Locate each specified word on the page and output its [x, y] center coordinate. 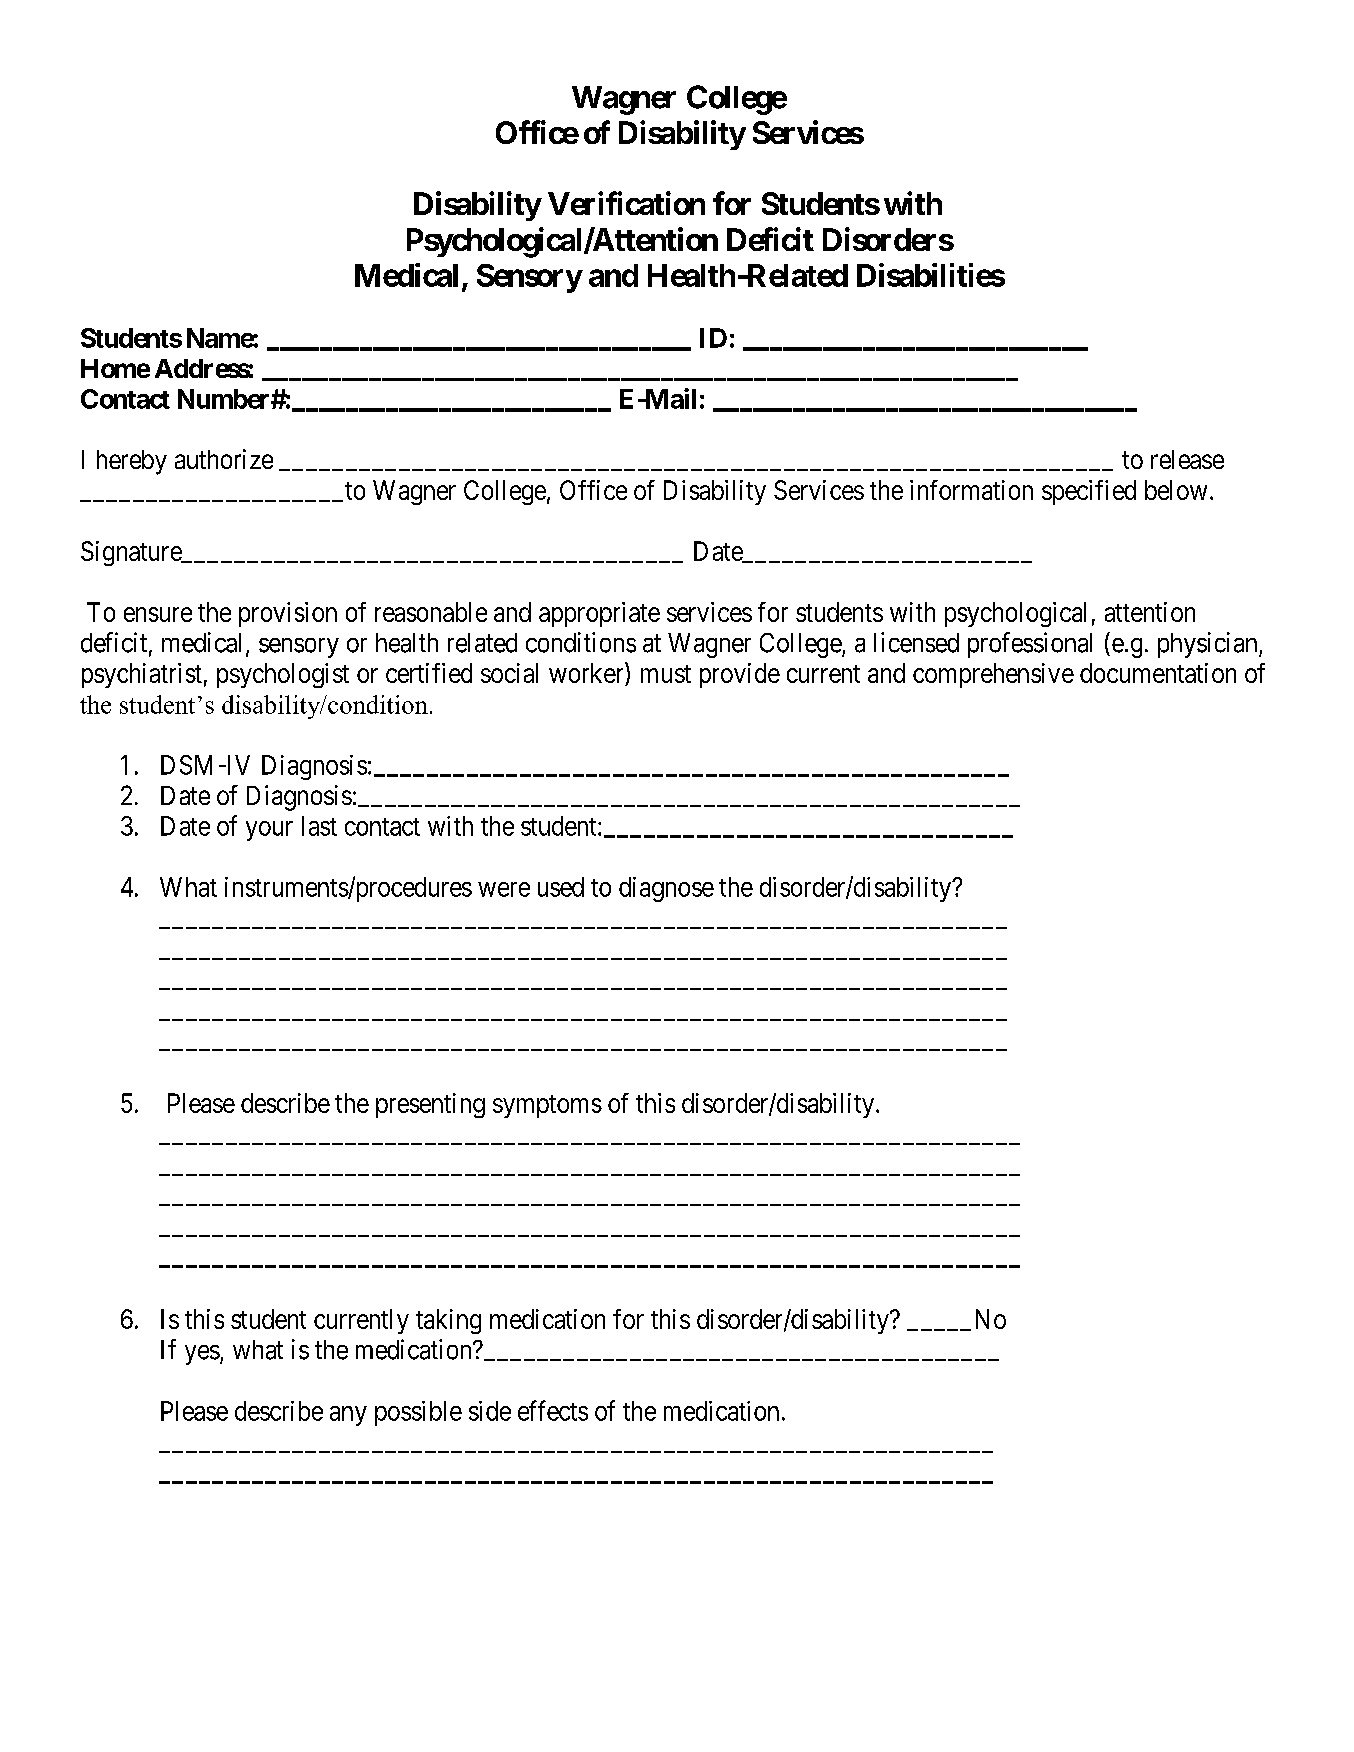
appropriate [599, 614]
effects [553, 1410]
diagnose [666, 889]
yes [202, 1355]
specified [1089, 492]
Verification [626, 203]
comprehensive [993, 675]
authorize [224, 459]
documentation [1158, 673]
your [269, 831]
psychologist [283, 675]
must [666, 674]
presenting [430, 1105]
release [1187, 459]
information [971, 490]
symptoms [547, 1106]
